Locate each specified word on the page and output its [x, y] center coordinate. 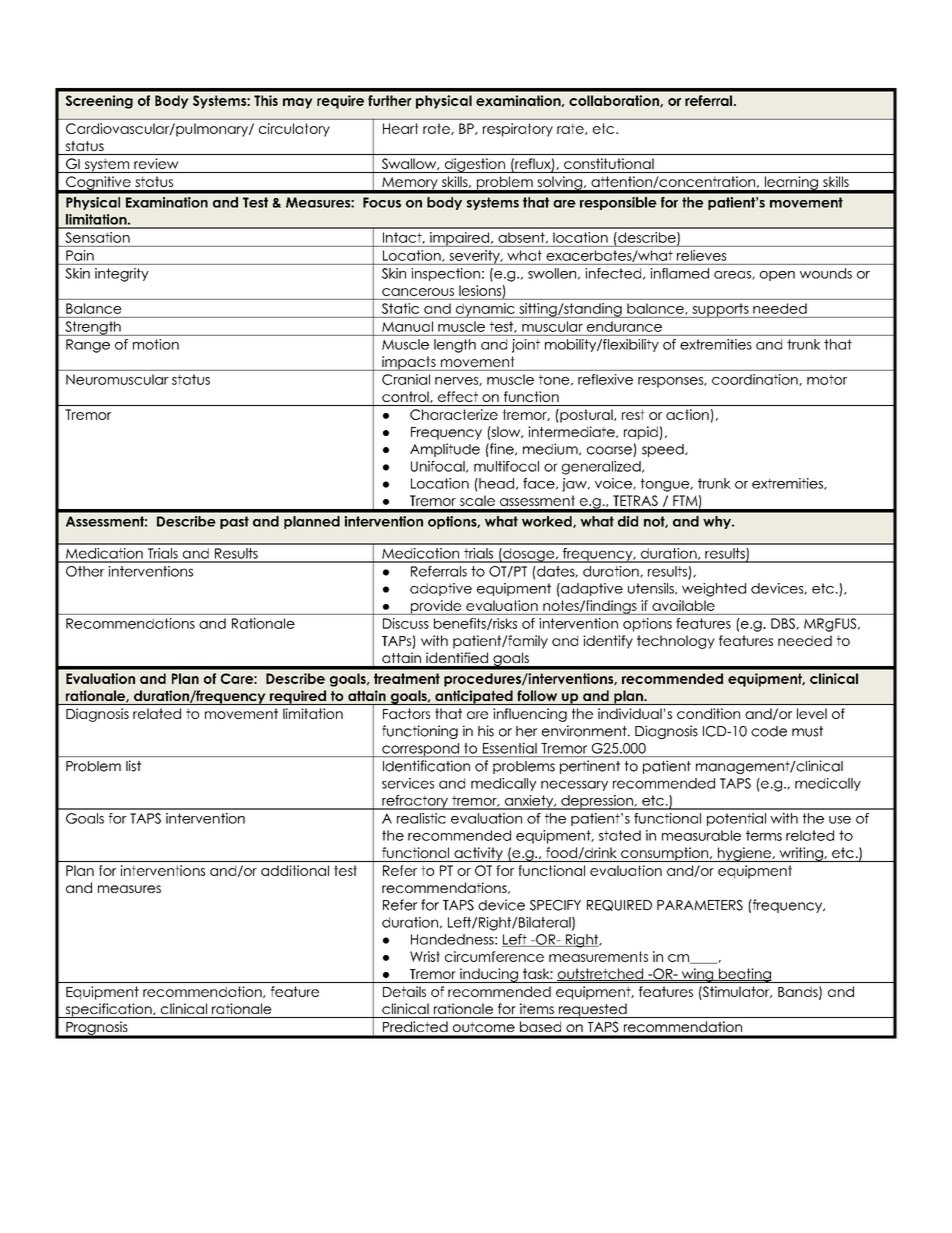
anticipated [474, 697]
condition [708, 713]
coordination [756, 380]
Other [85, 571]
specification [108, 1010]
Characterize [454, 414]
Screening [99, 102]
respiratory [518, 130]
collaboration [615, 101]
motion [156, 344]
